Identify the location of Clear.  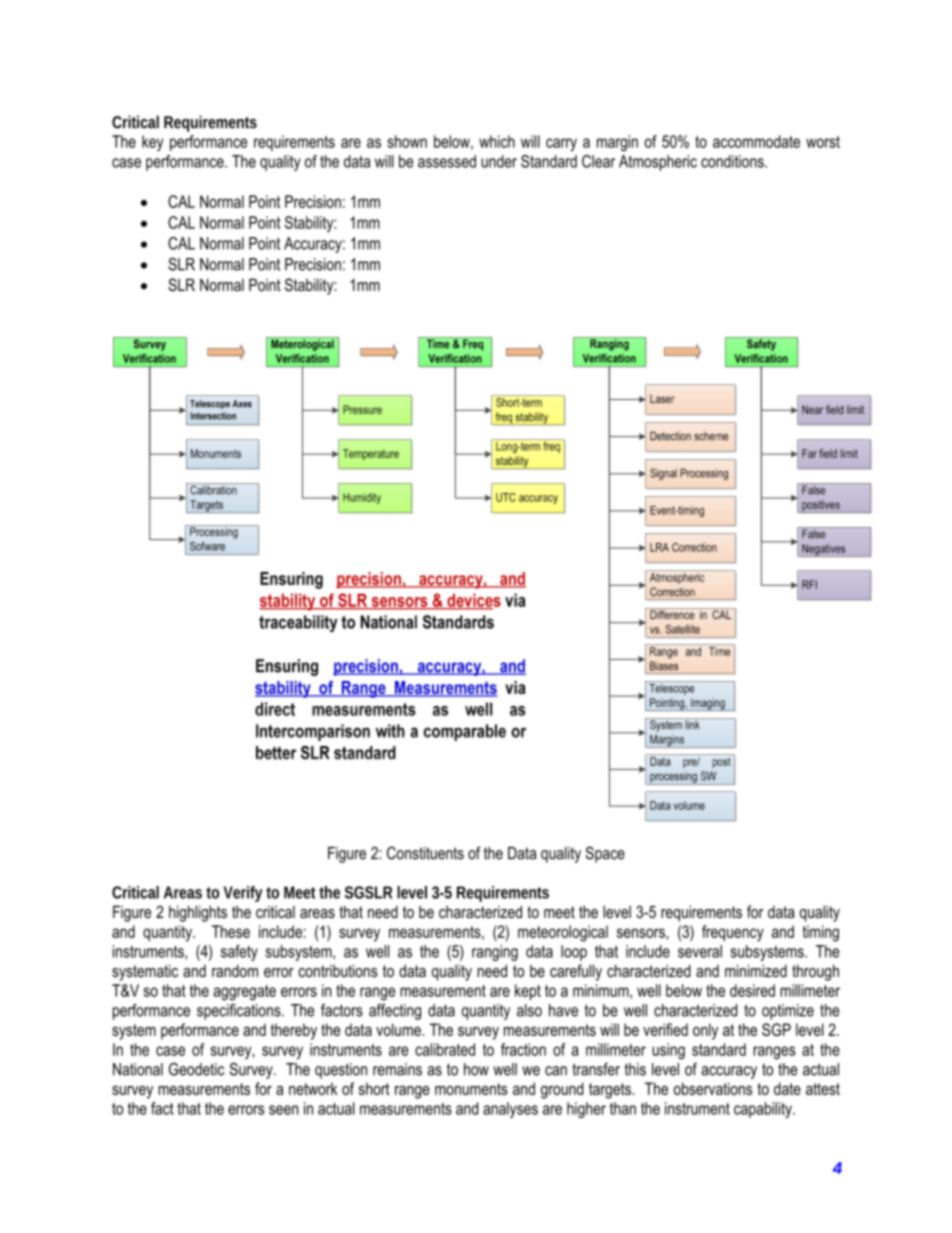
(598, 161).
